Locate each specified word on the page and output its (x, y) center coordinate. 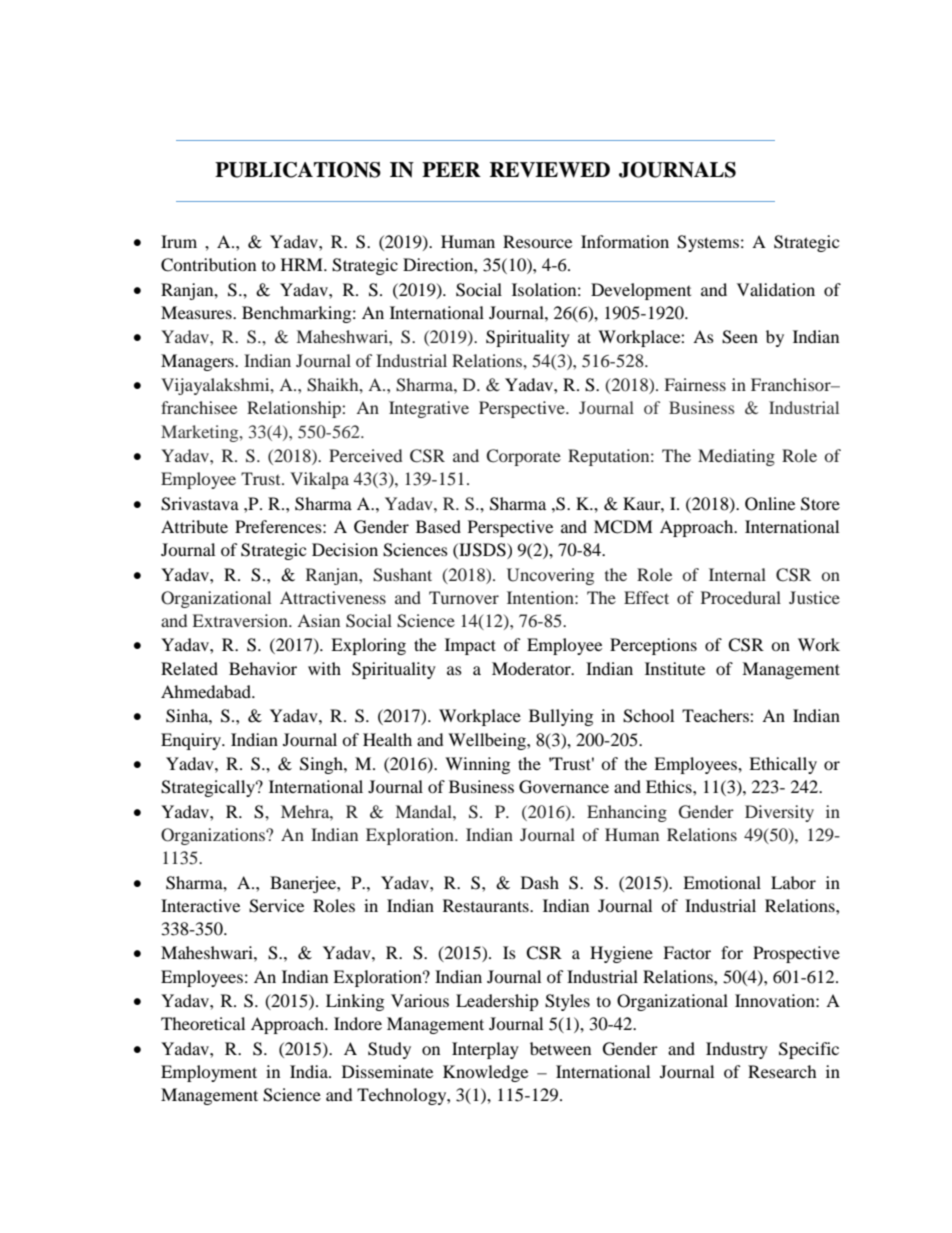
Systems (708, 243)
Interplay (485, 1050)
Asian (318, 620)
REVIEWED (550, 170)
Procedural (741, 597)
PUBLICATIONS (298, 170)
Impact (470, 646)
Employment (209, 1073)
